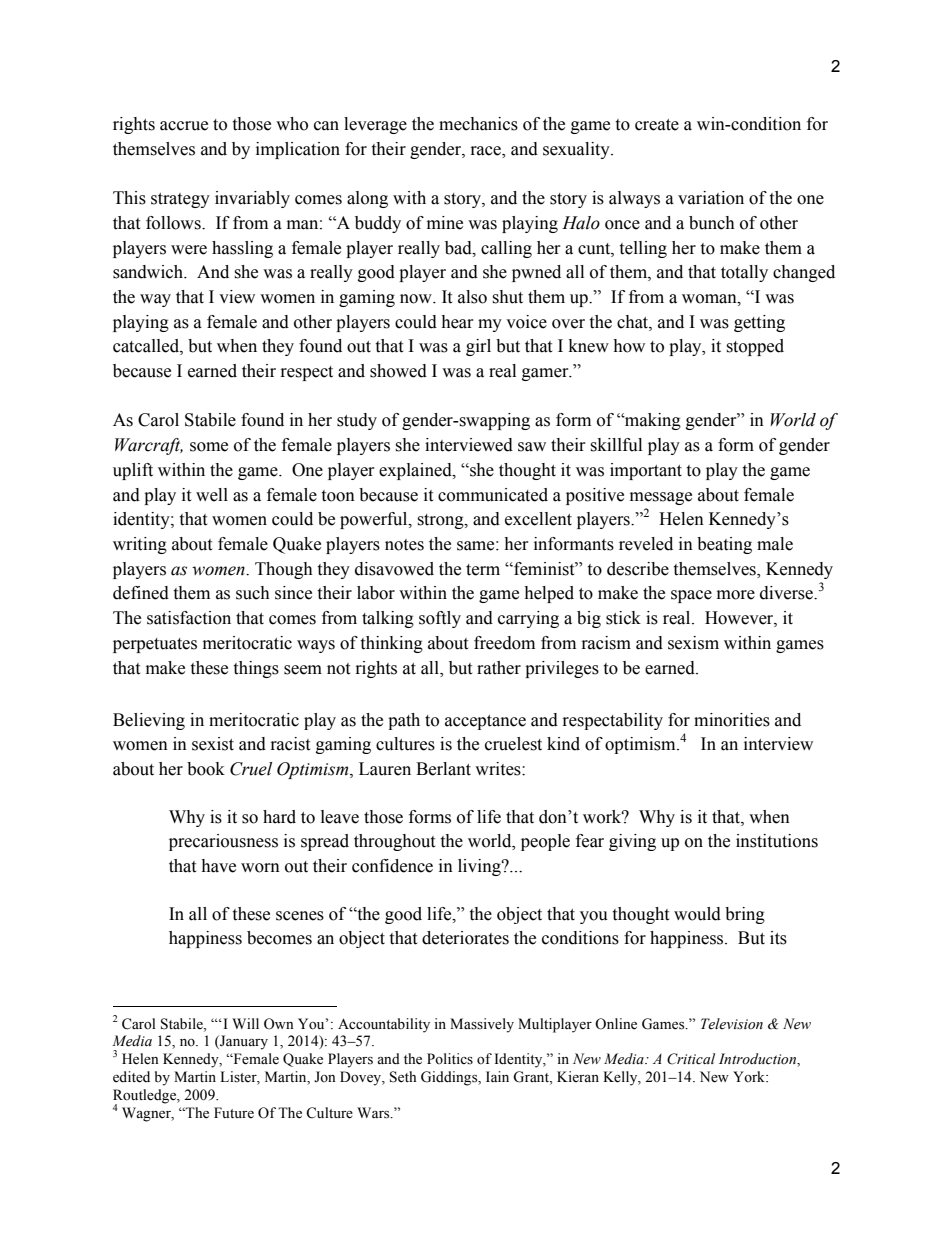  What do you see at coordinates (493, 495) in the image?
I see `communicated` at bounding box center [493, 495].
